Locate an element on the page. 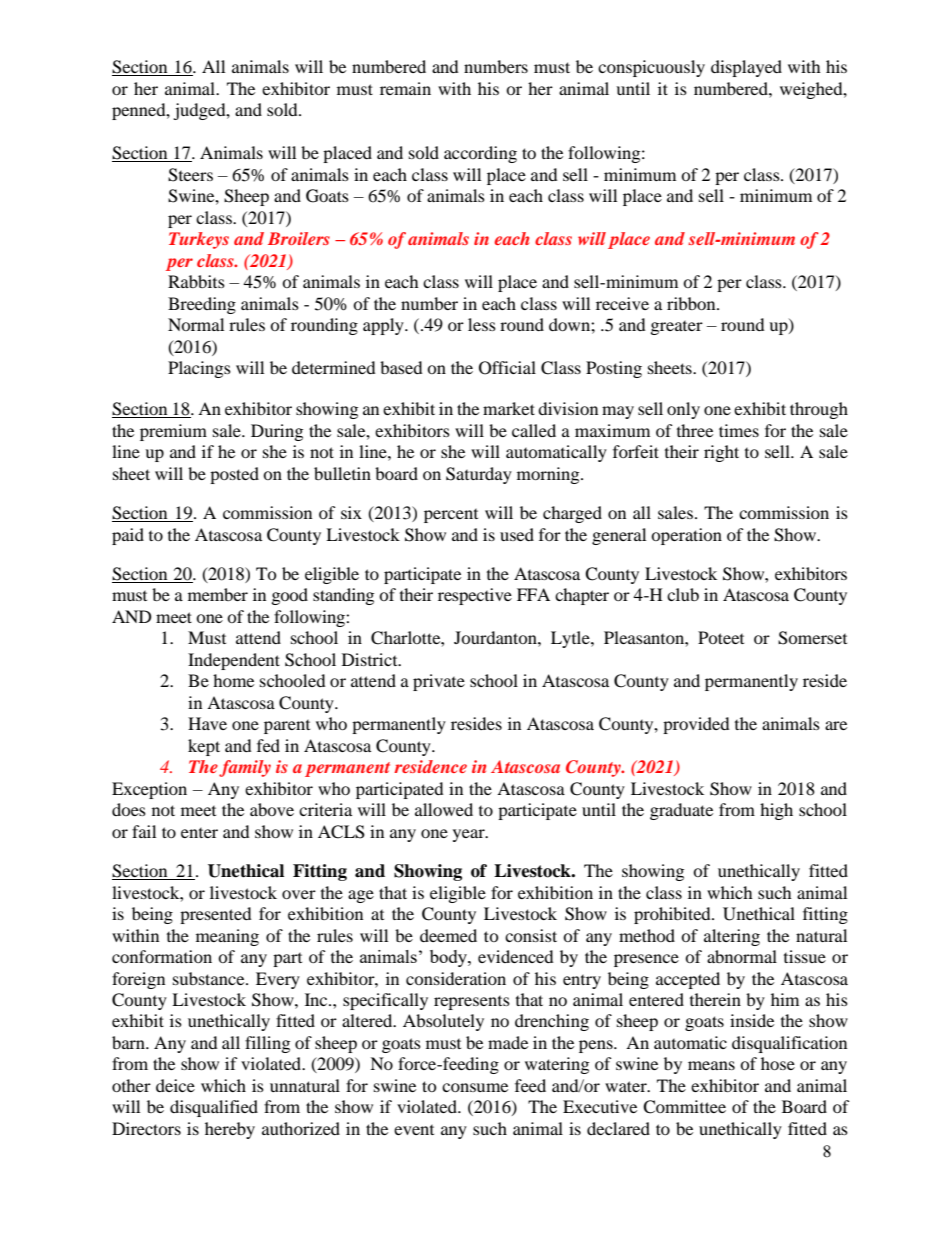 The height and width of the page is (1233, 952). premium is located at coordinates (173, 432).
